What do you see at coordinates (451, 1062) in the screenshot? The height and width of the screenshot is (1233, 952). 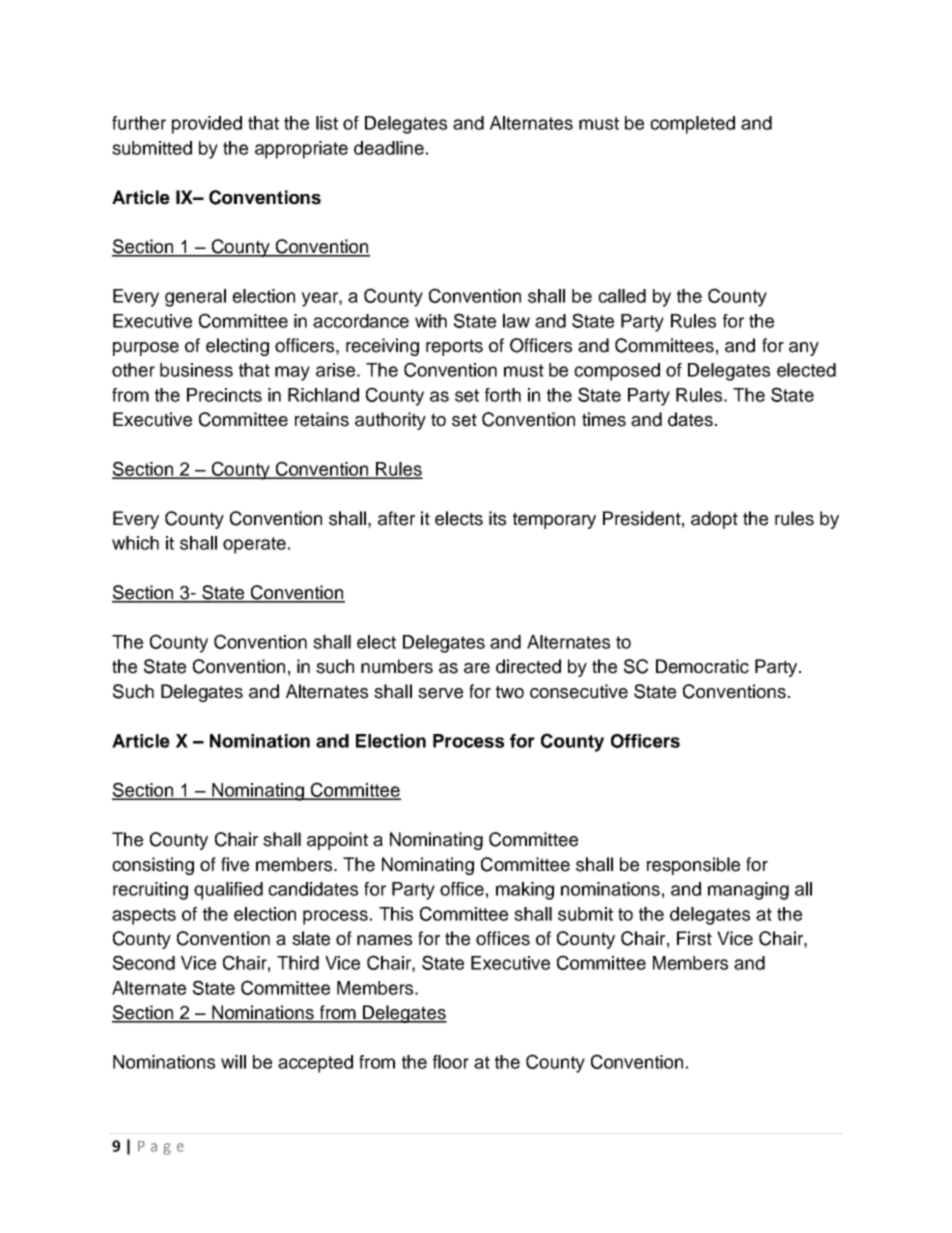 I see `floor` at bounding box center [451, 1062].
